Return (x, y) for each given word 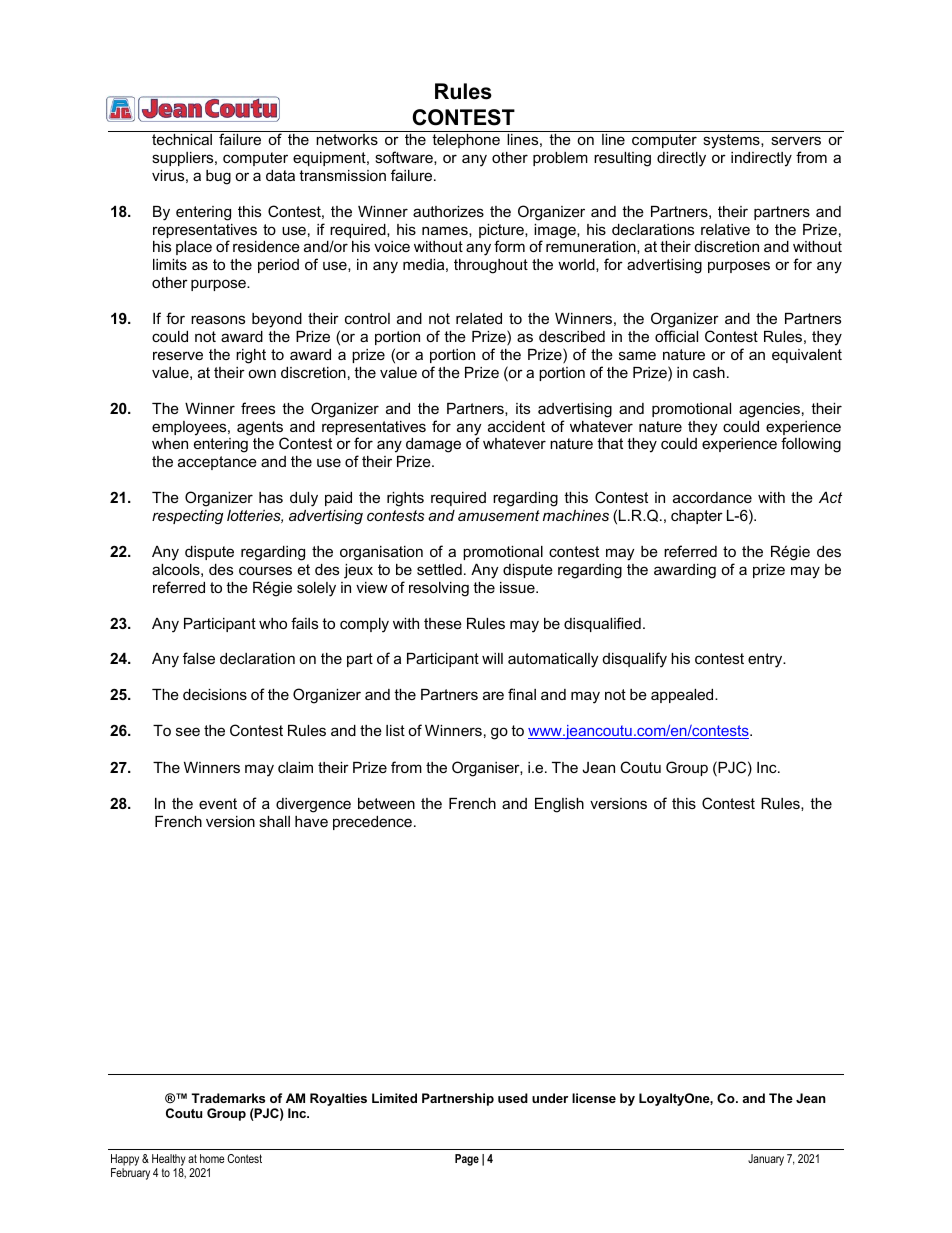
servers (796, 140)
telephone (466, 141)
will (492, 658)
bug (218, 177)
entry (766, 660)
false (199, 658)
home (212, 1158)
